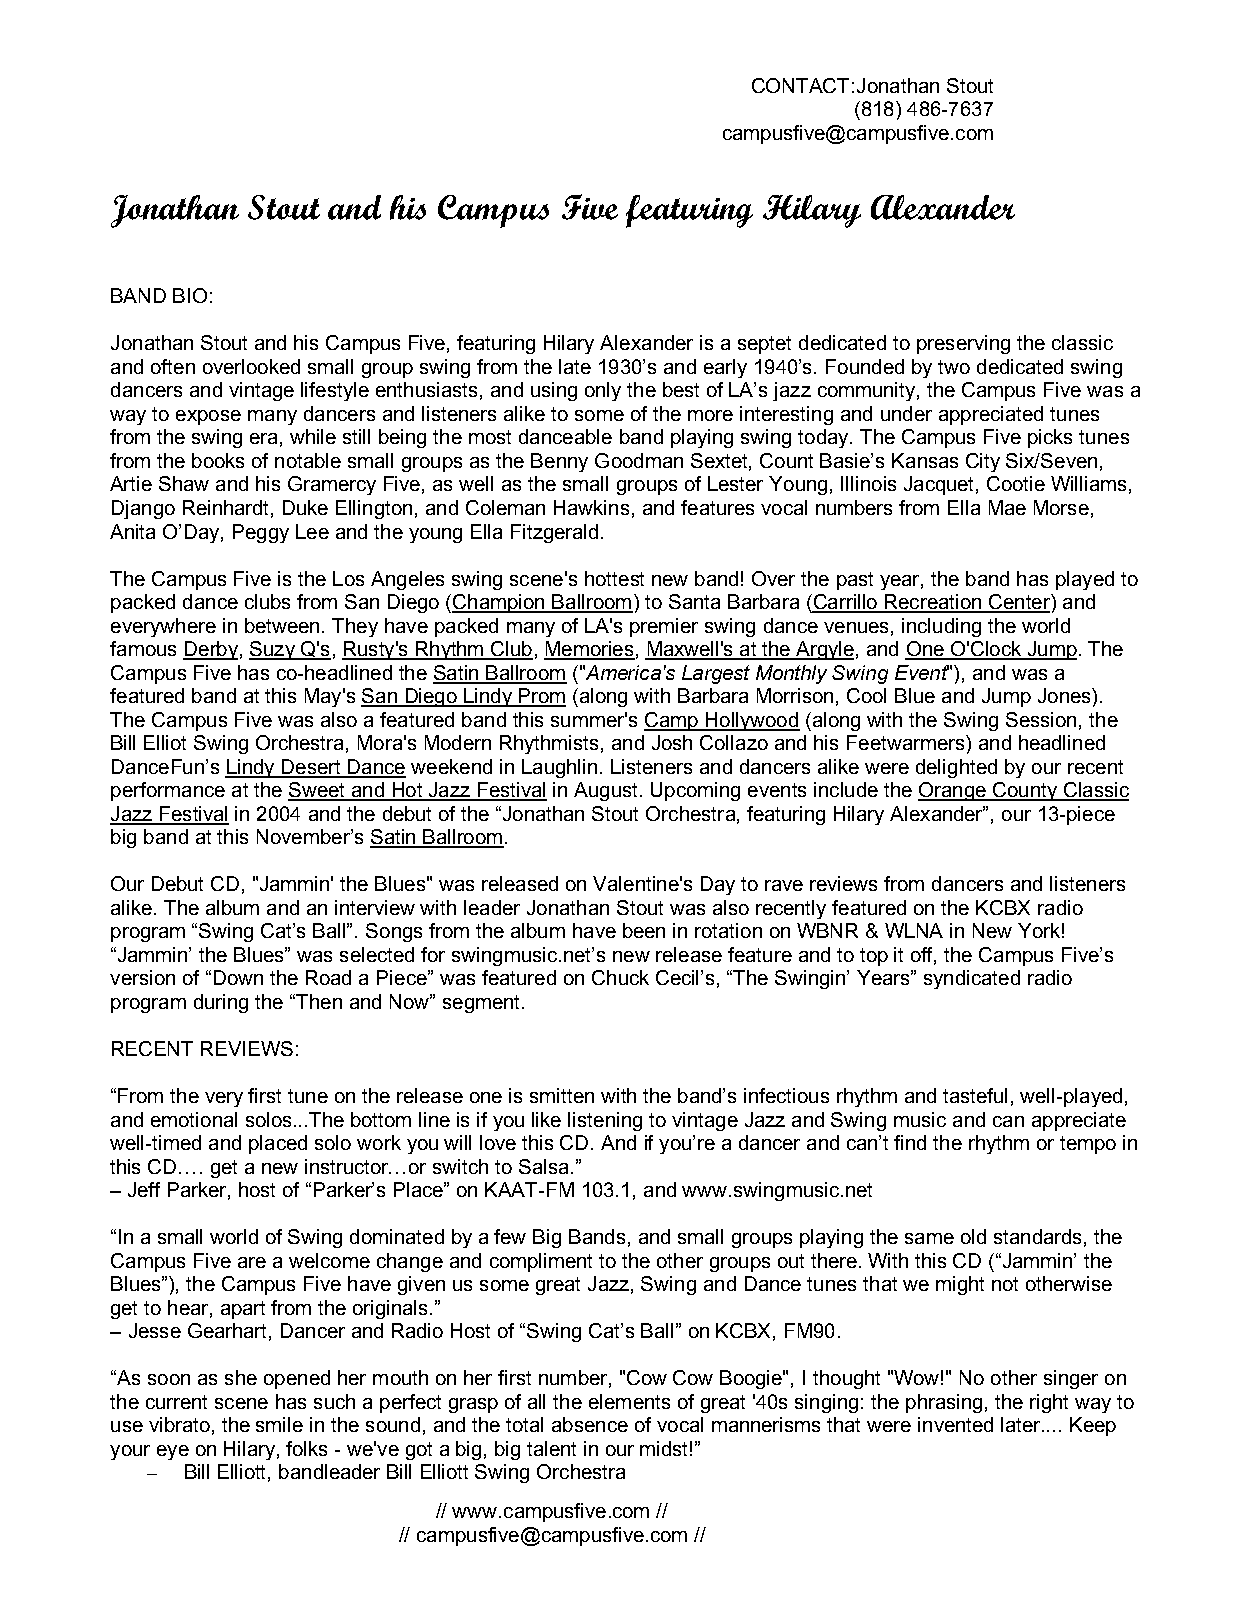 The height and width of the screenshot is (1620, 1252). I want to click on between, so click(282, 625).
